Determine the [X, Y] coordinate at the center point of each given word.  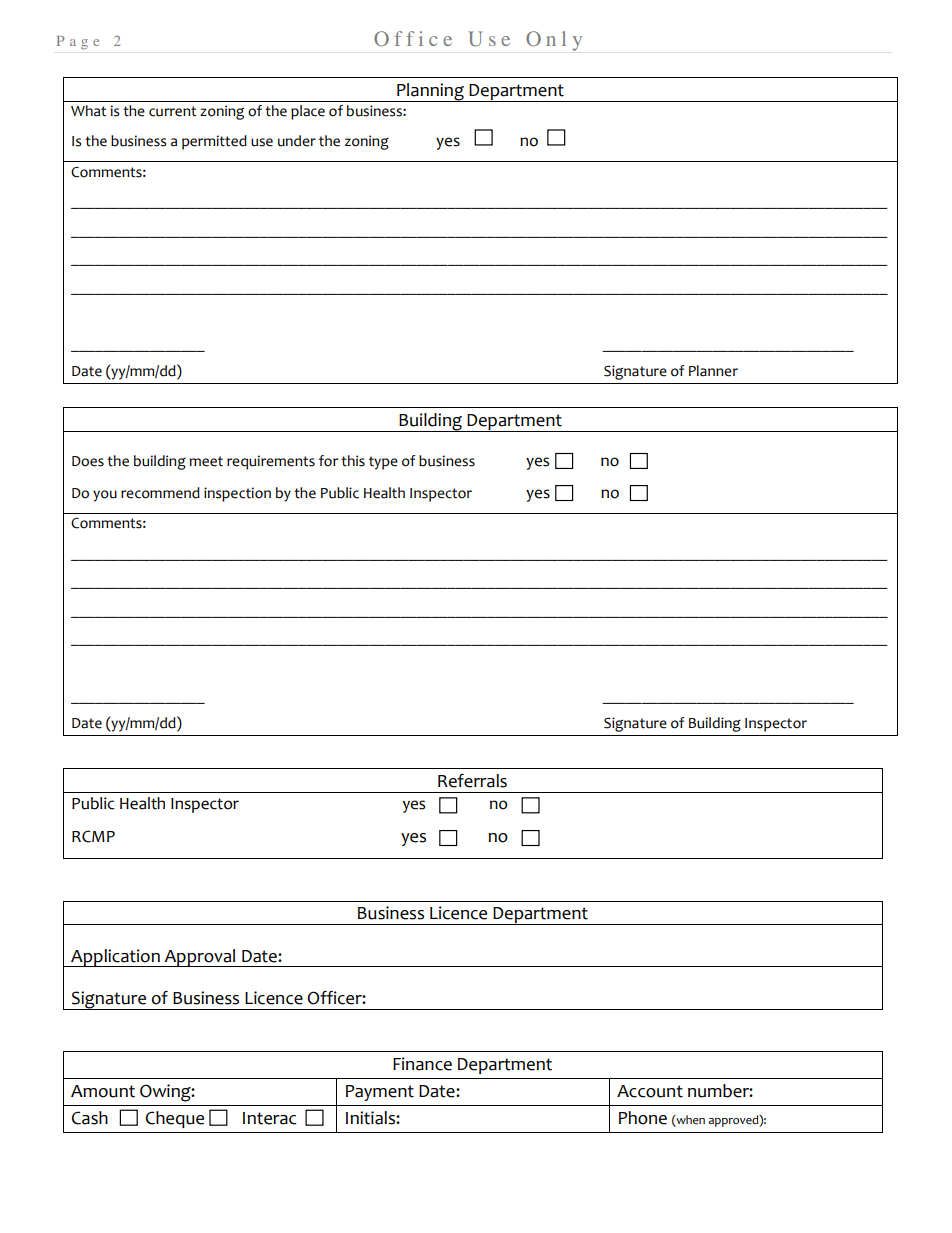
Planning [430, 92]
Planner [713, 371]
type [383, 463]
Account [650, 1091]
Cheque [174, 1119]
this [353, 461]
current [172, 111]
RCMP [93, 836]
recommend [160, 493]
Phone [643, 1118]
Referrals [472, 781]
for [328, 461]
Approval [200, 958]
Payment [380, 1093]
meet [206, 461]
